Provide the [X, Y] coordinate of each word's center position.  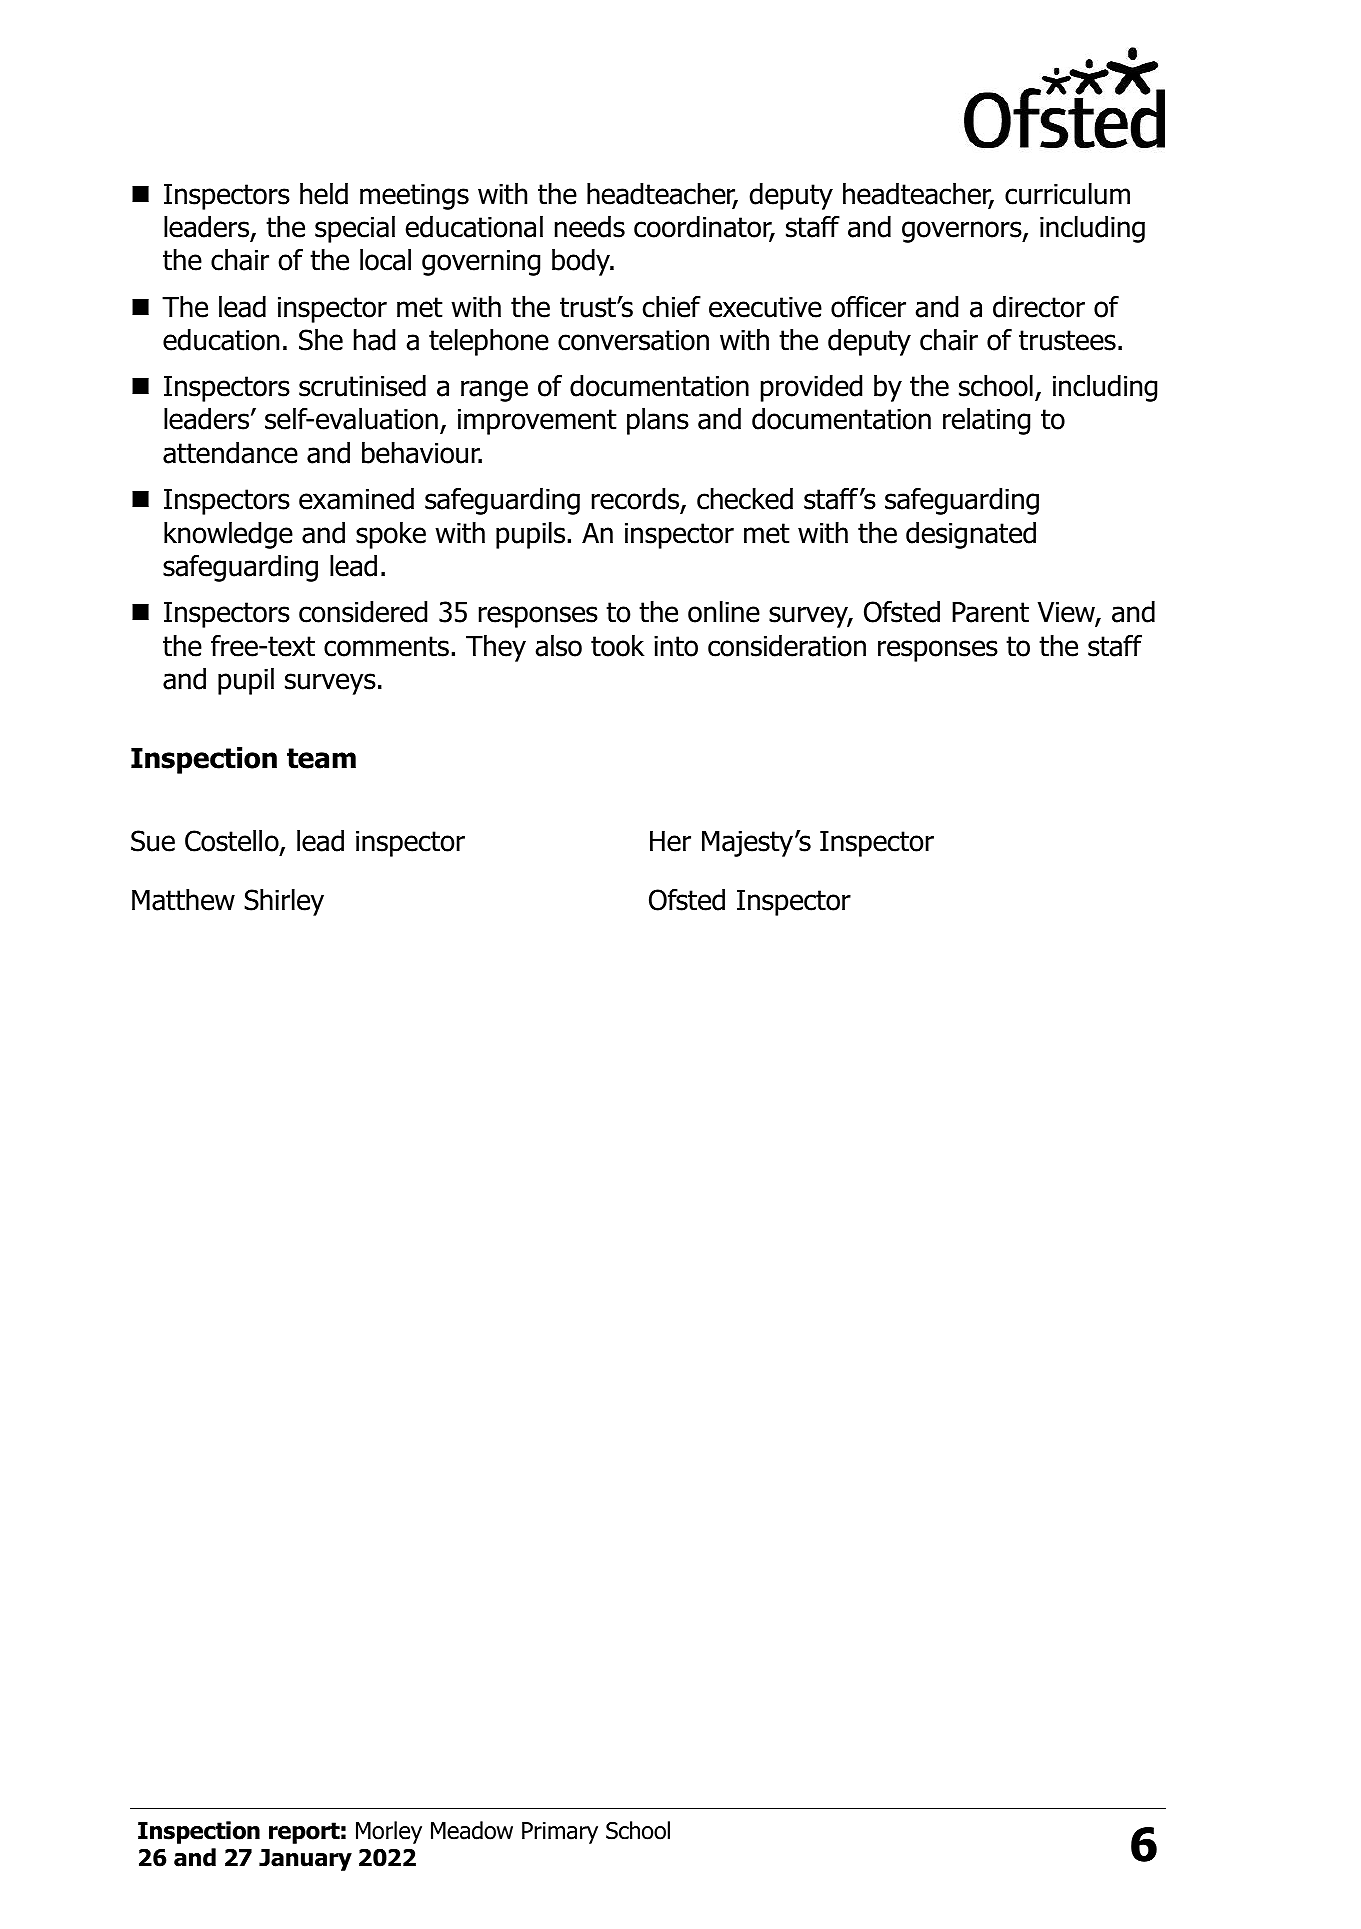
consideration [787, 646]
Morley [389, 1832]
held [324, 194]
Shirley [284, 902]
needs [590, 227]
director [1039, 307]
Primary [560, 1833]
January [305, 1860]
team [321, 758]
